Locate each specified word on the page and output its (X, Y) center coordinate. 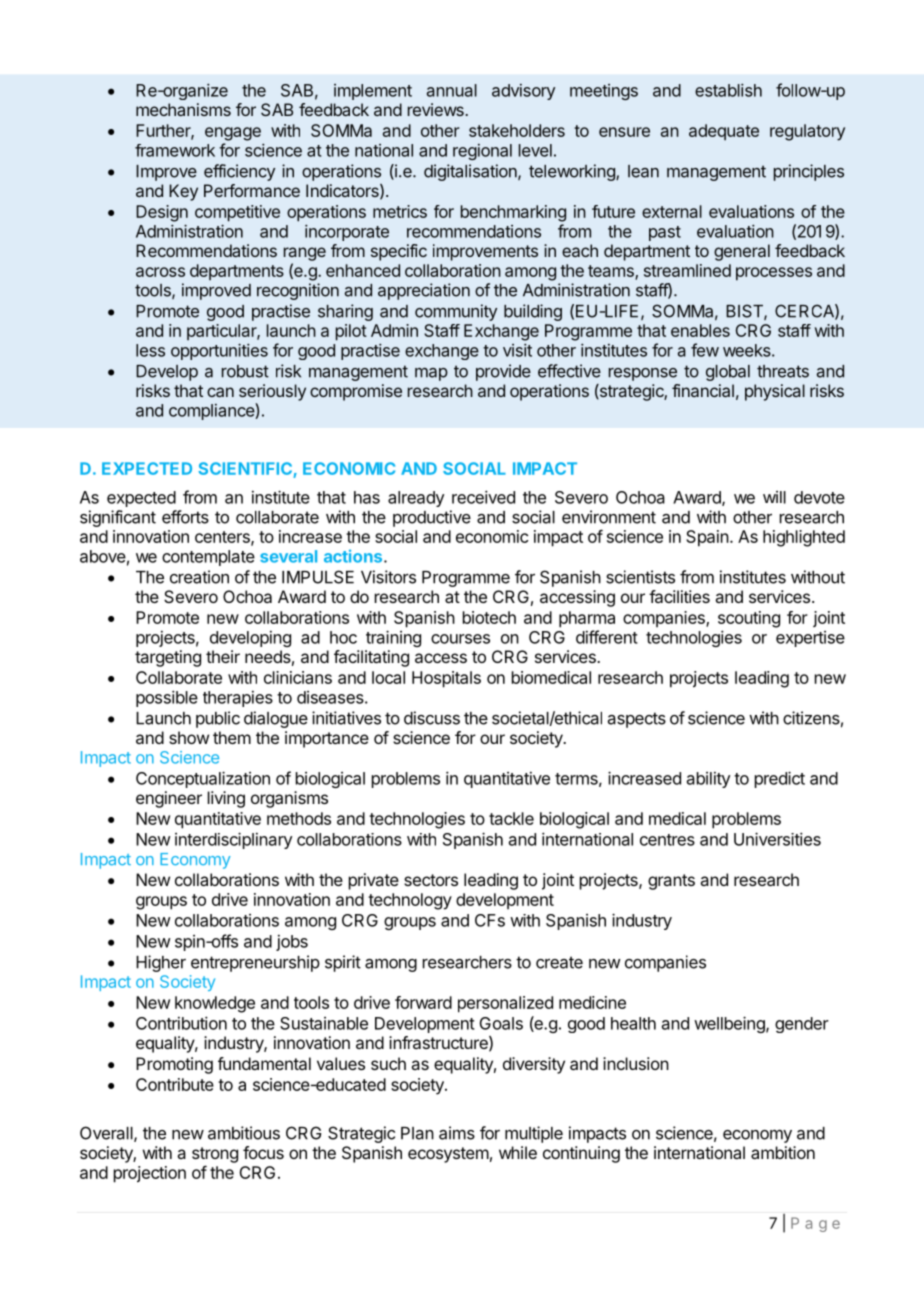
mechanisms (183, 109)
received (483, 497)
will (774, 497)
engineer (169, 799)
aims (457, 1133)
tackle (511, 818)
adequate (724, 132)
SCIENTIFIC (245, 468)
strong (215, 1155)
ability (708, 780)
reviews (437, 109)
